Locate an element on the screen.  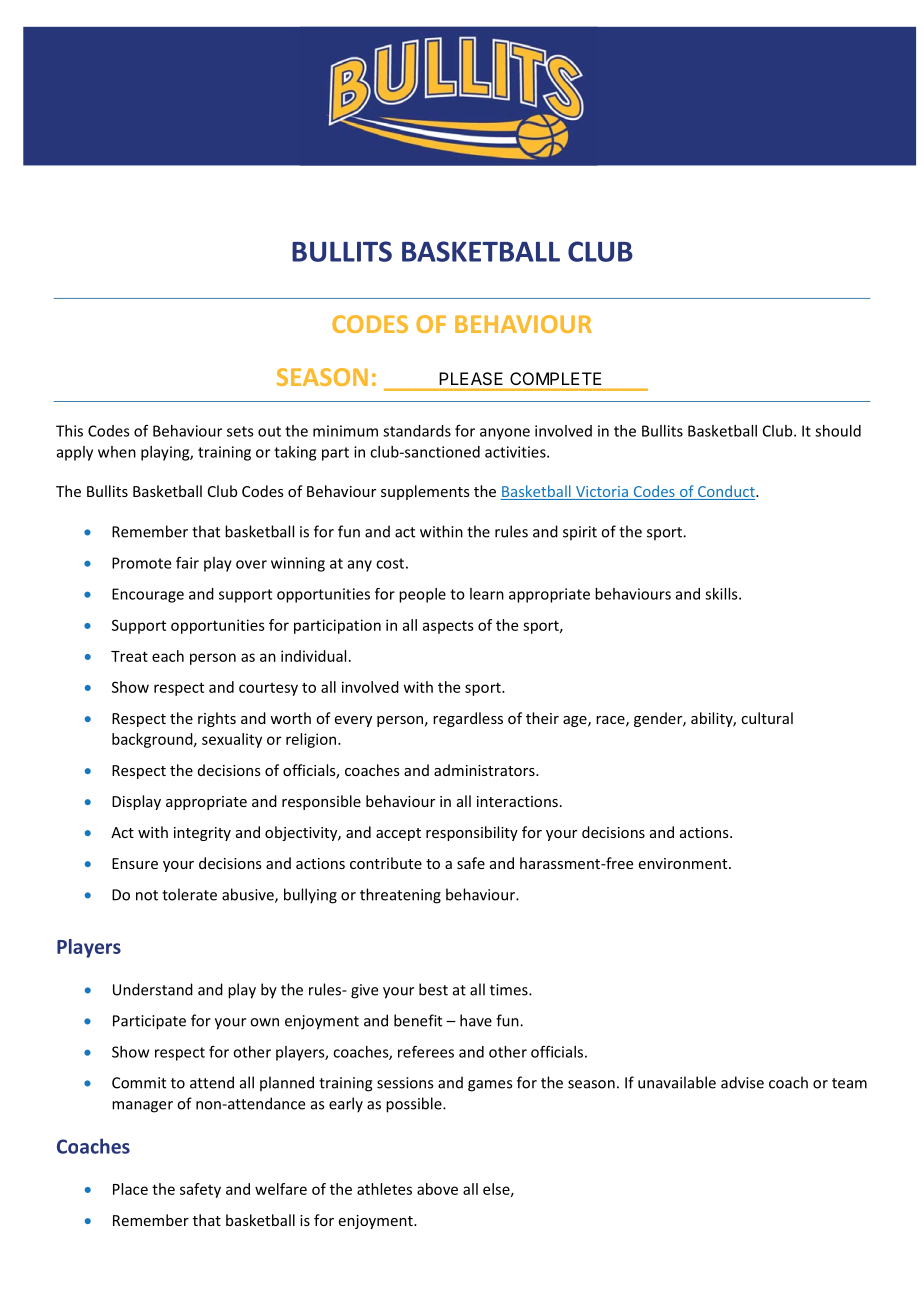
skills is located at coordinates (722, 594).
